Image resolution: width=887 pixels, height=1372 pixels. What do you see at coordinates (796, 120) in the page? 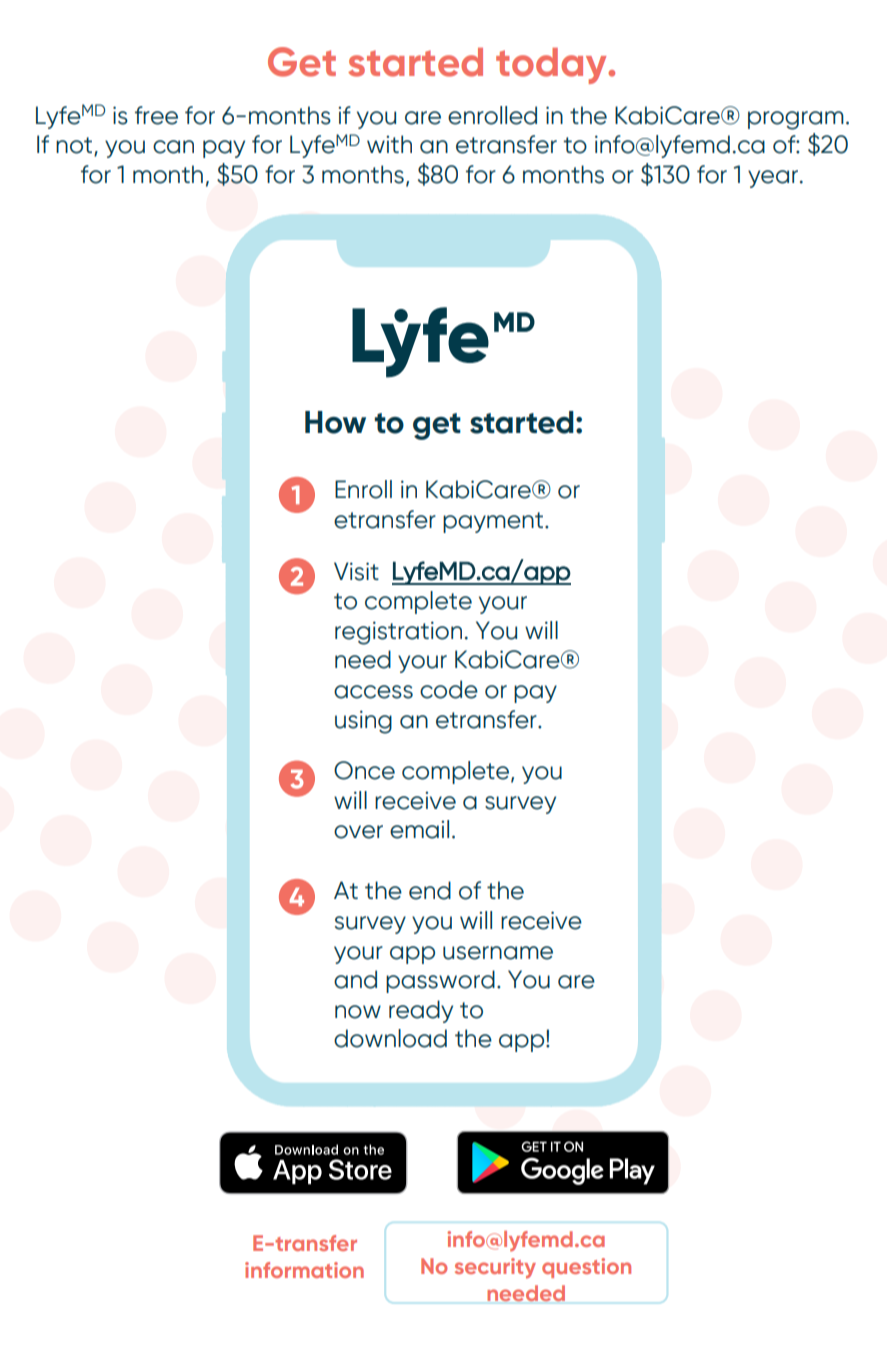
I see `program` at bounding box center [796, 120].
